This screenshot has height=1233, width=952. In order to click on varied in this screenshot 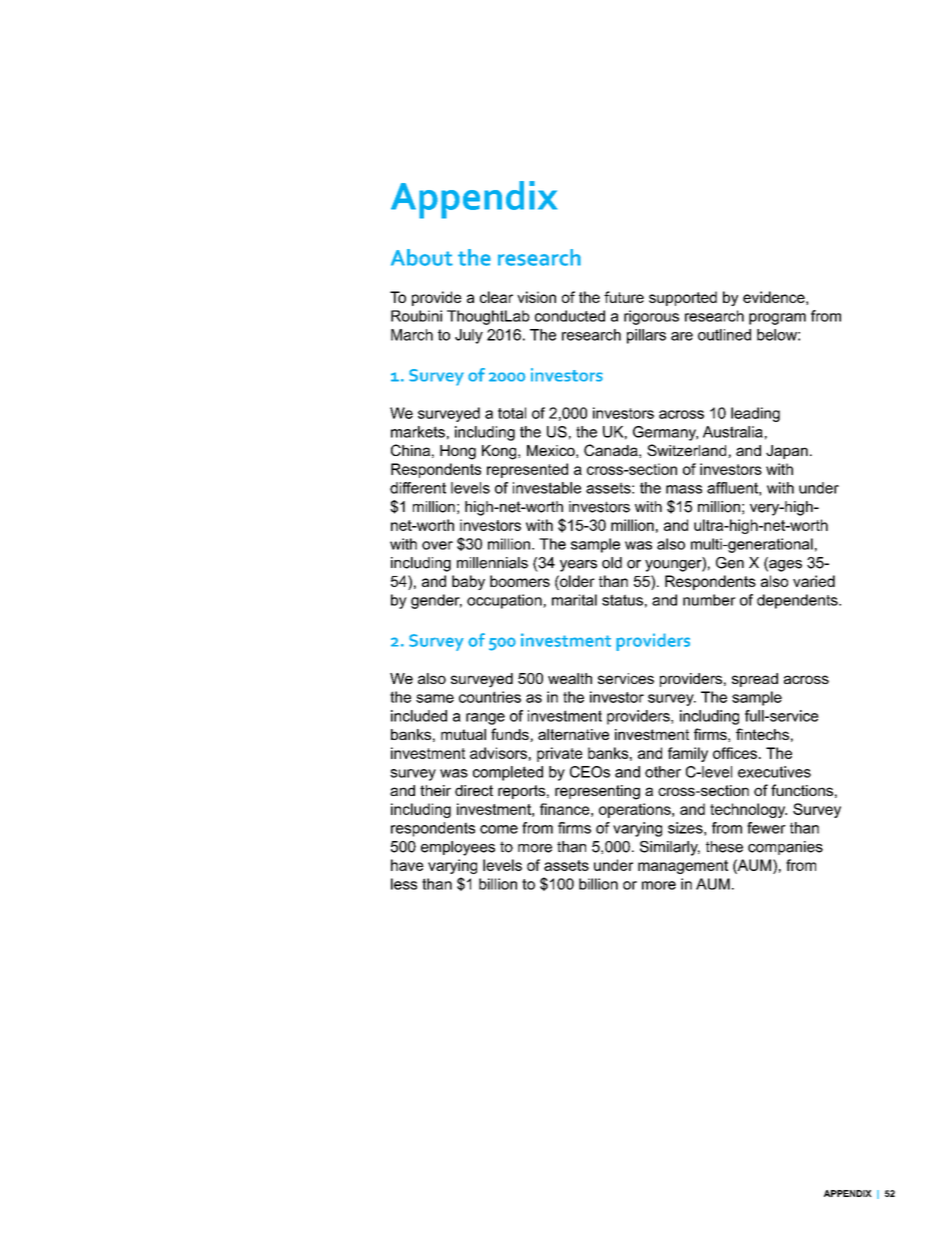, I will do `click(814, 581)`.
